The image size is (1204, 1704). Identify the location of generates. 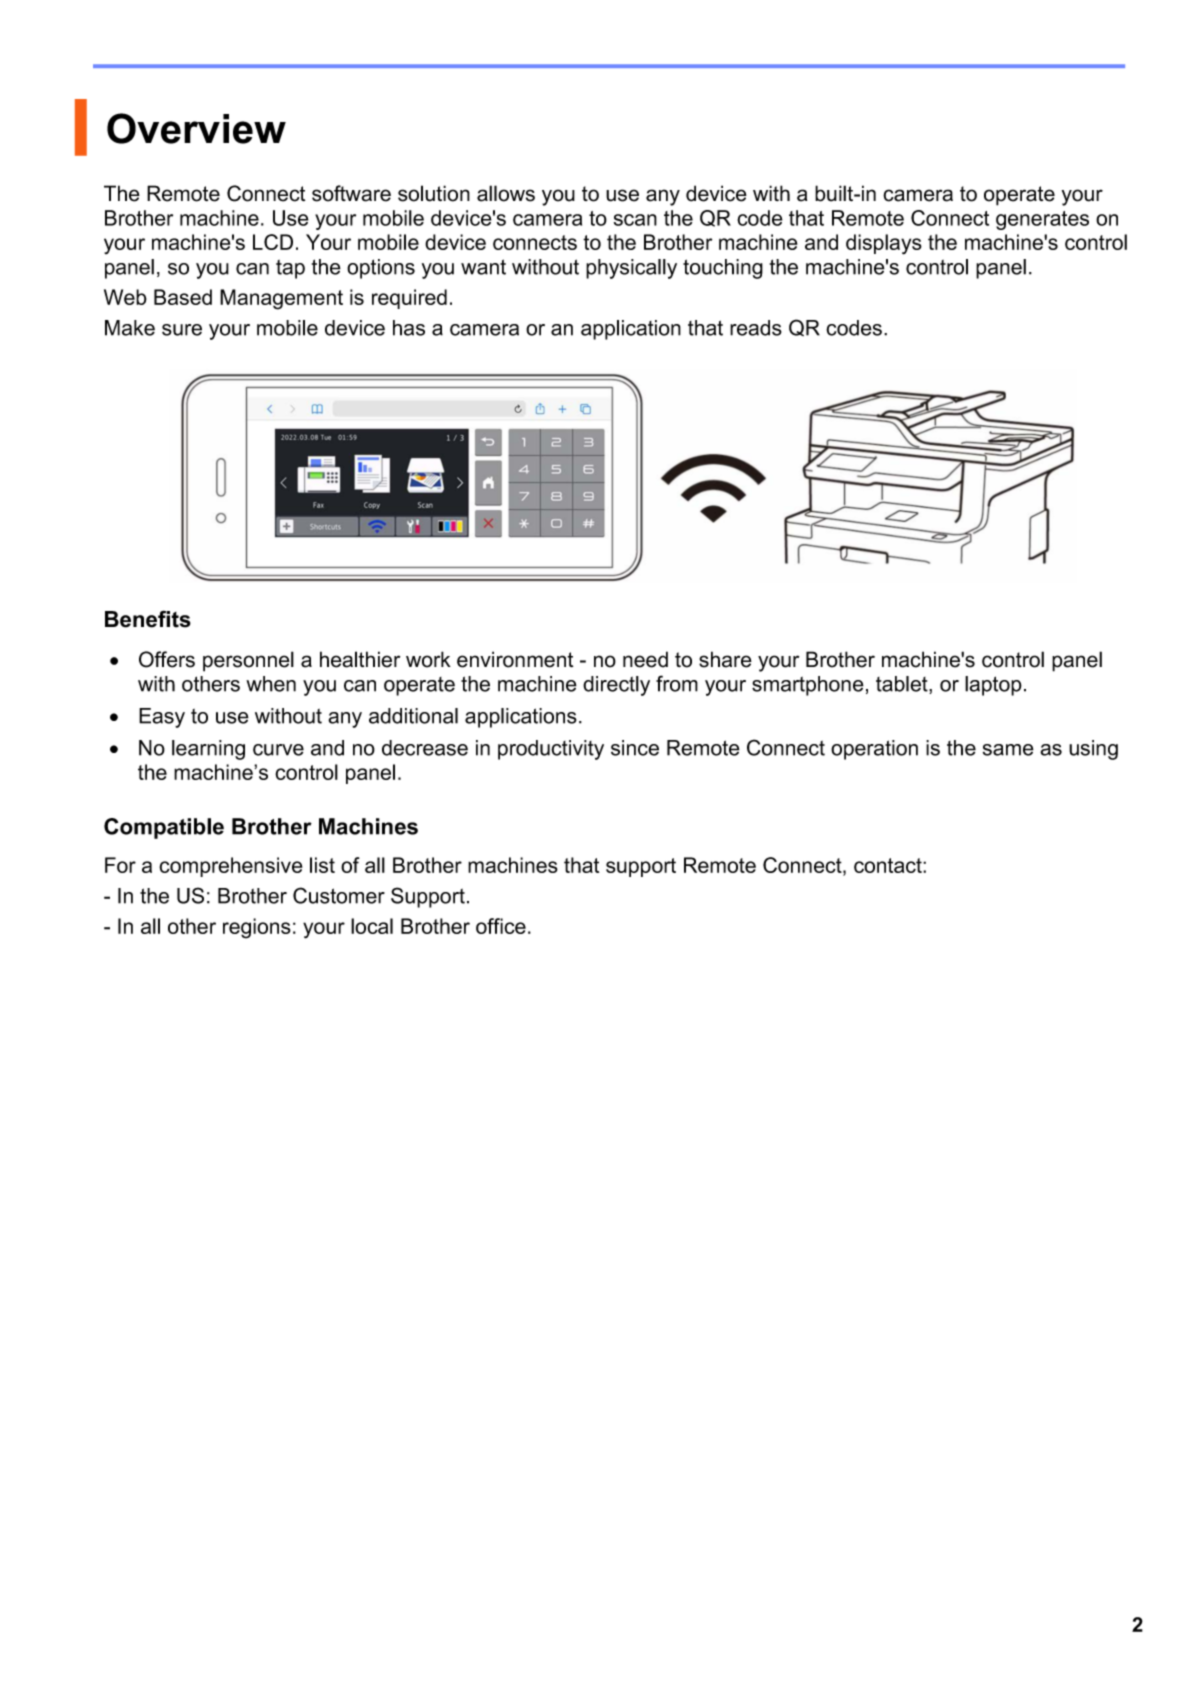
(1042, 220).
